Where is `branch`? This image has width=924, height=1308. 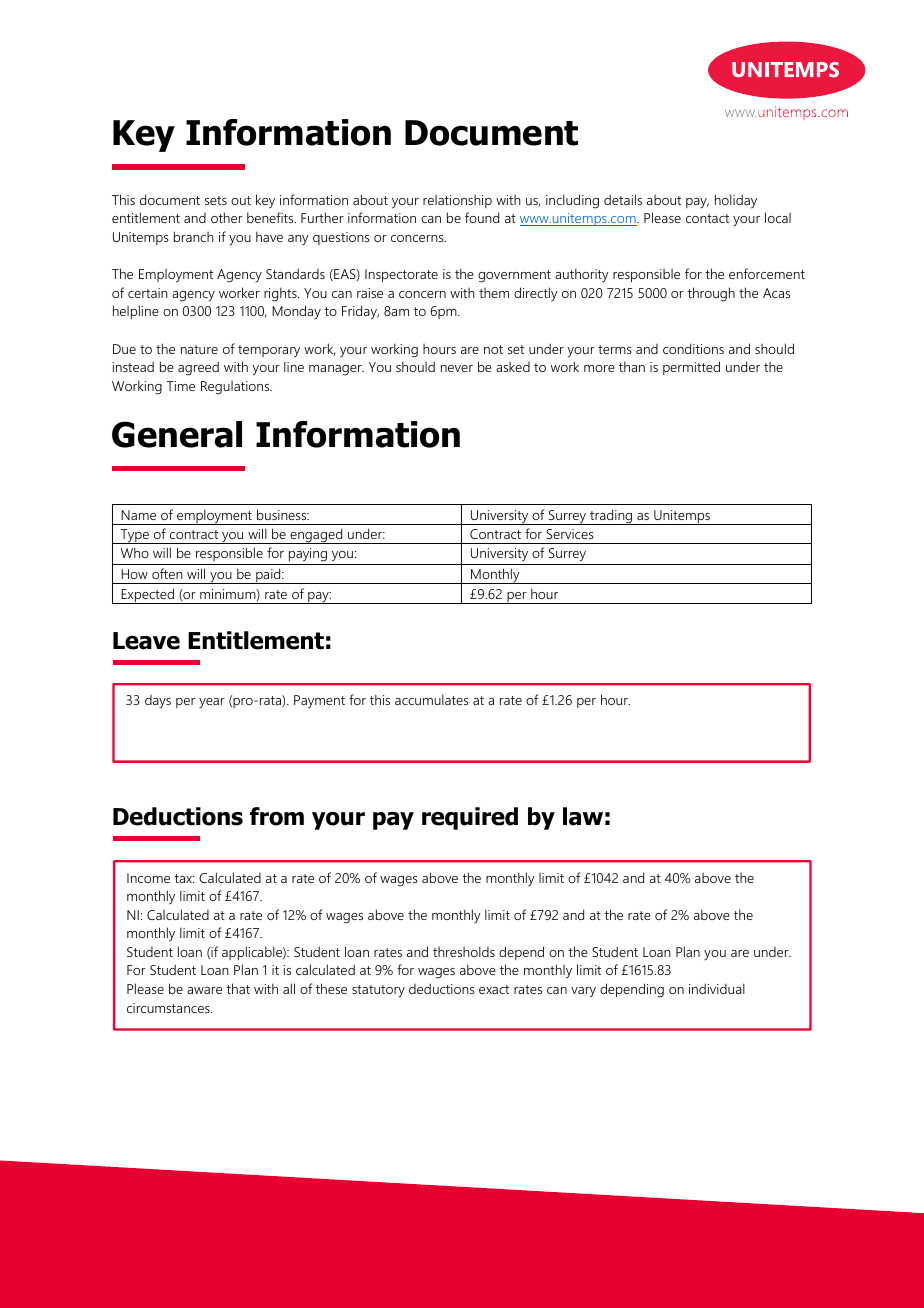
branch is located at coordinates (194, 236).
